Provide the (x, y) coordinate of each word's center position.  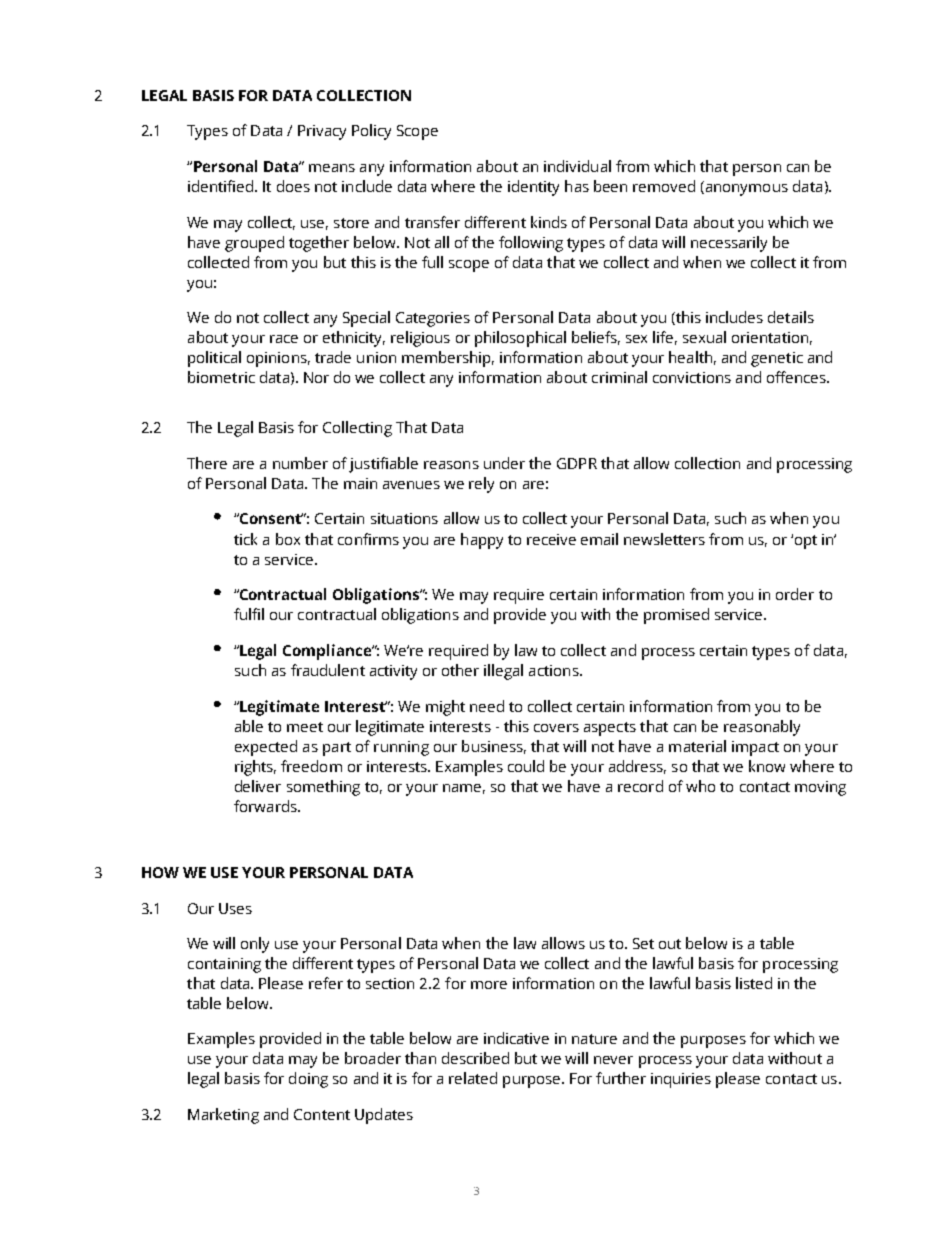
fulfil (249, 614)
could (526, 766)
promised (676, 616)
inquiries (681, 1080)
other (460, 670)
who (700, 786)
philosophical (520, 339)
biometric (221, 377)
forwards (266, 806)
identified (220, 186)
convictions (692, 377)
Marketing (223, 1116)
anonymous (745, 190)
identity (533, 188)
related (473, 1078)
